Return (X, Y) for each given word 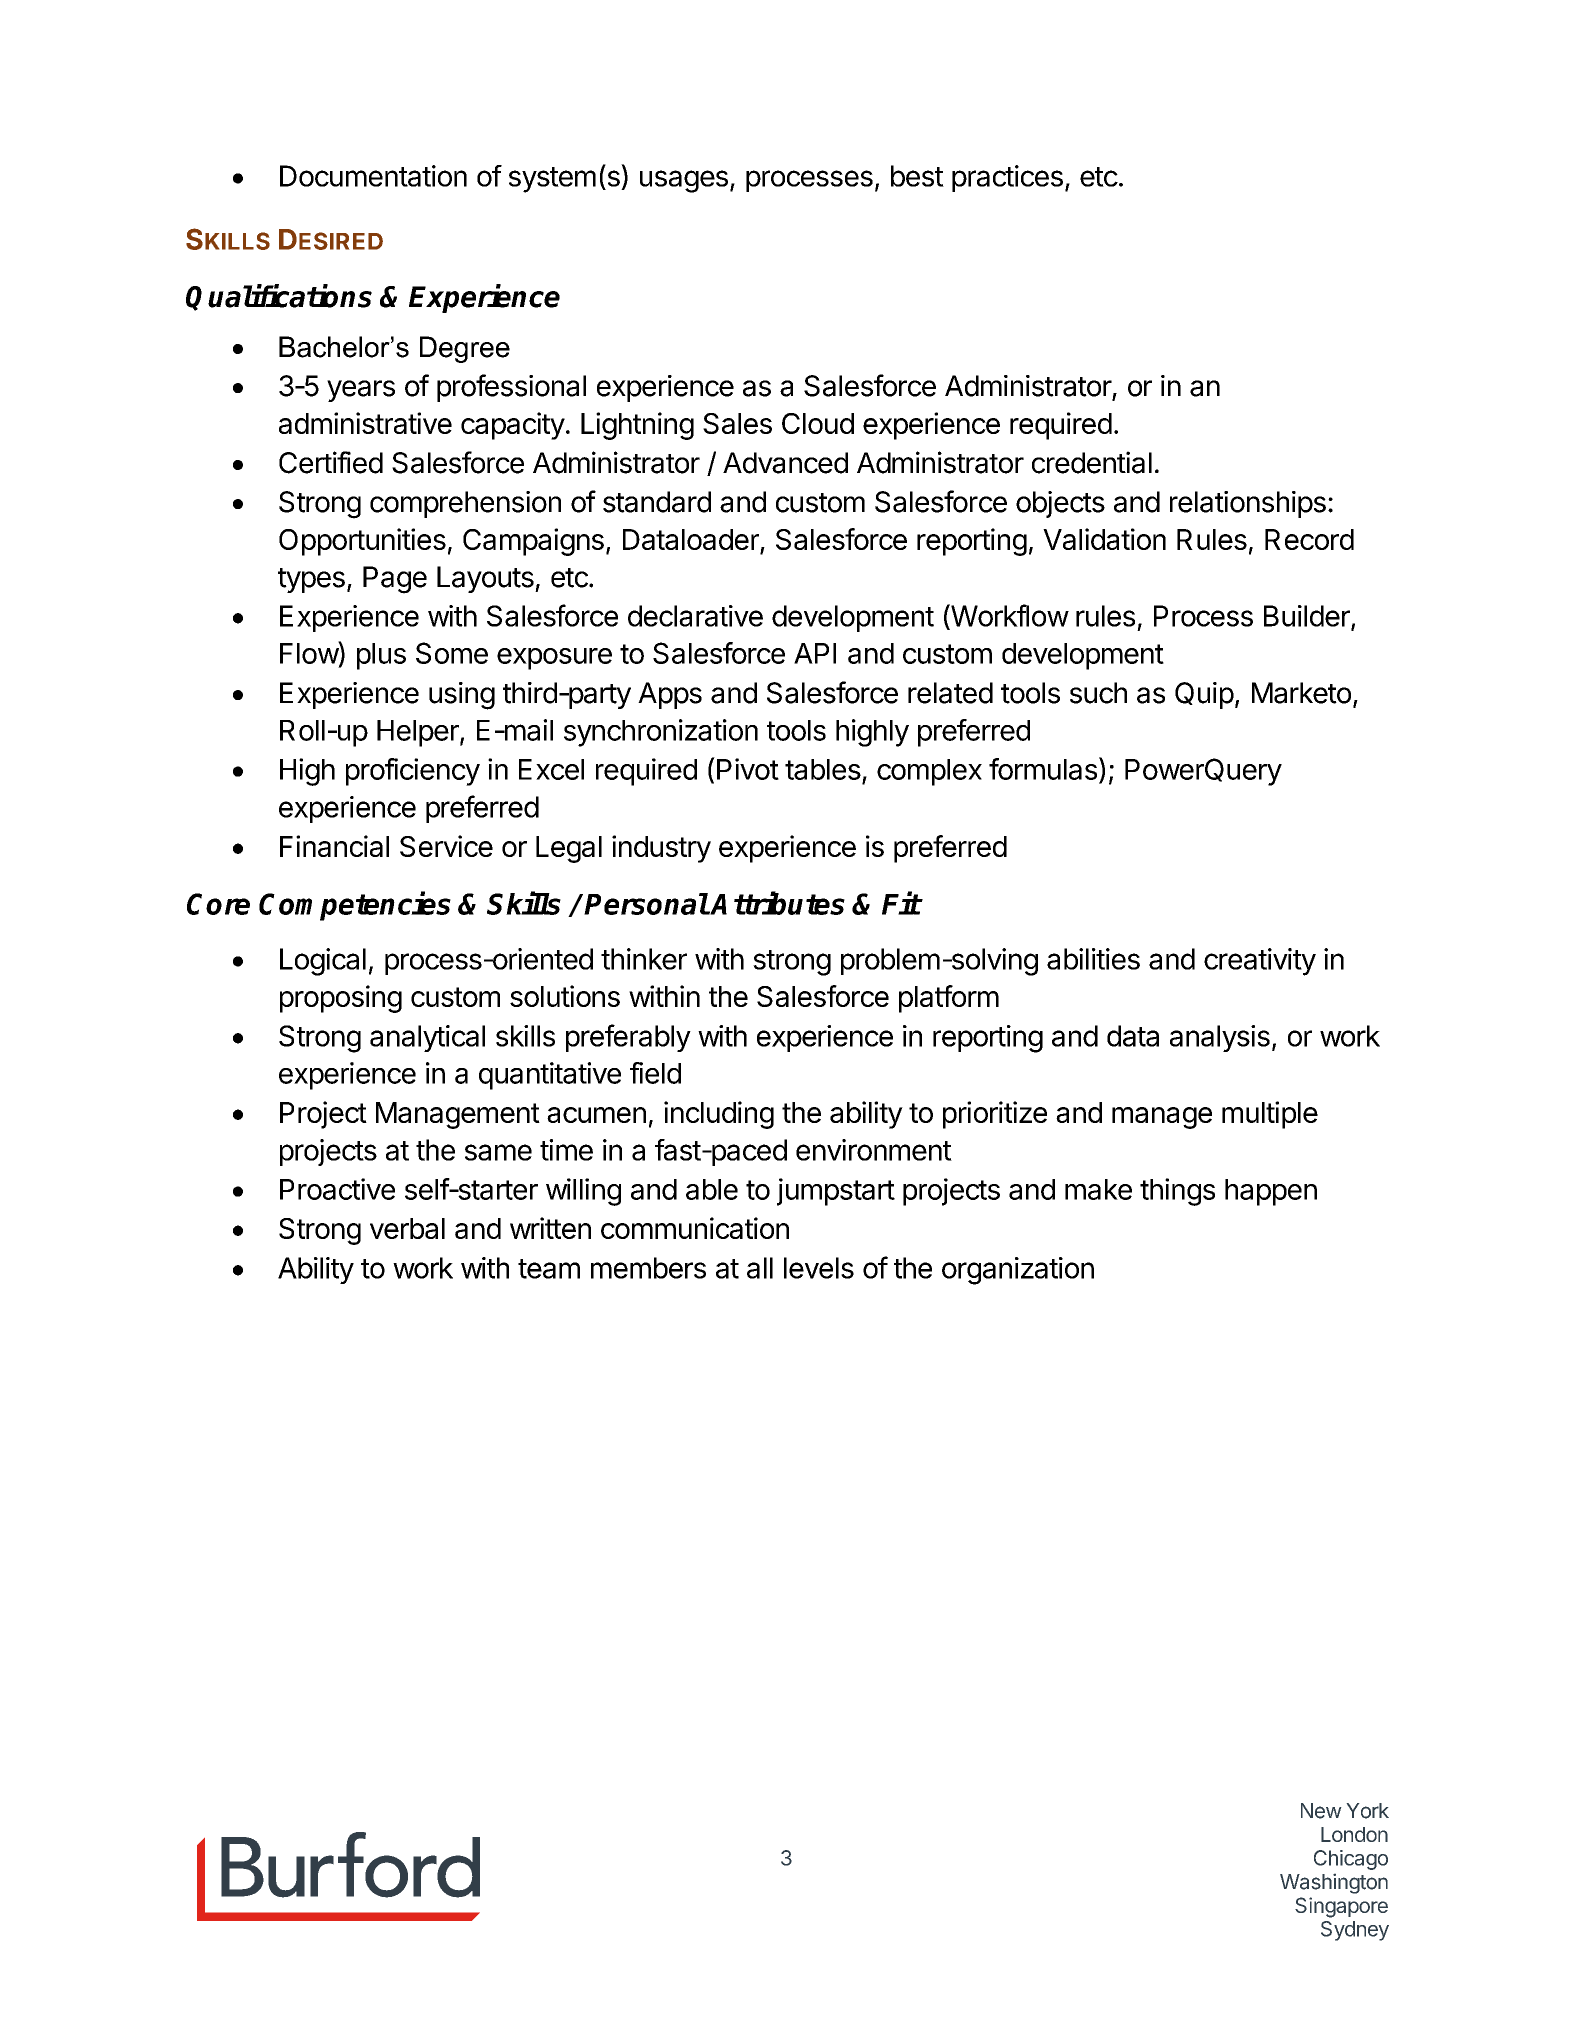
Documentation (373, 176)
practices (1007, 178)
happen (1271, 1192)
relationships (1248, 504)
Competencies (355, 906)
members (648, 1268)
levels (819, 1268)
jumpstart (836, 1192)
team (549, 1269)
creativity (1260, 962)
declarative (695, 616)
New (1321, 1811)
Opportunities (362, 542)
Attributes (777, 903)
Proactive (337, 1189)
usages (684, 181)
